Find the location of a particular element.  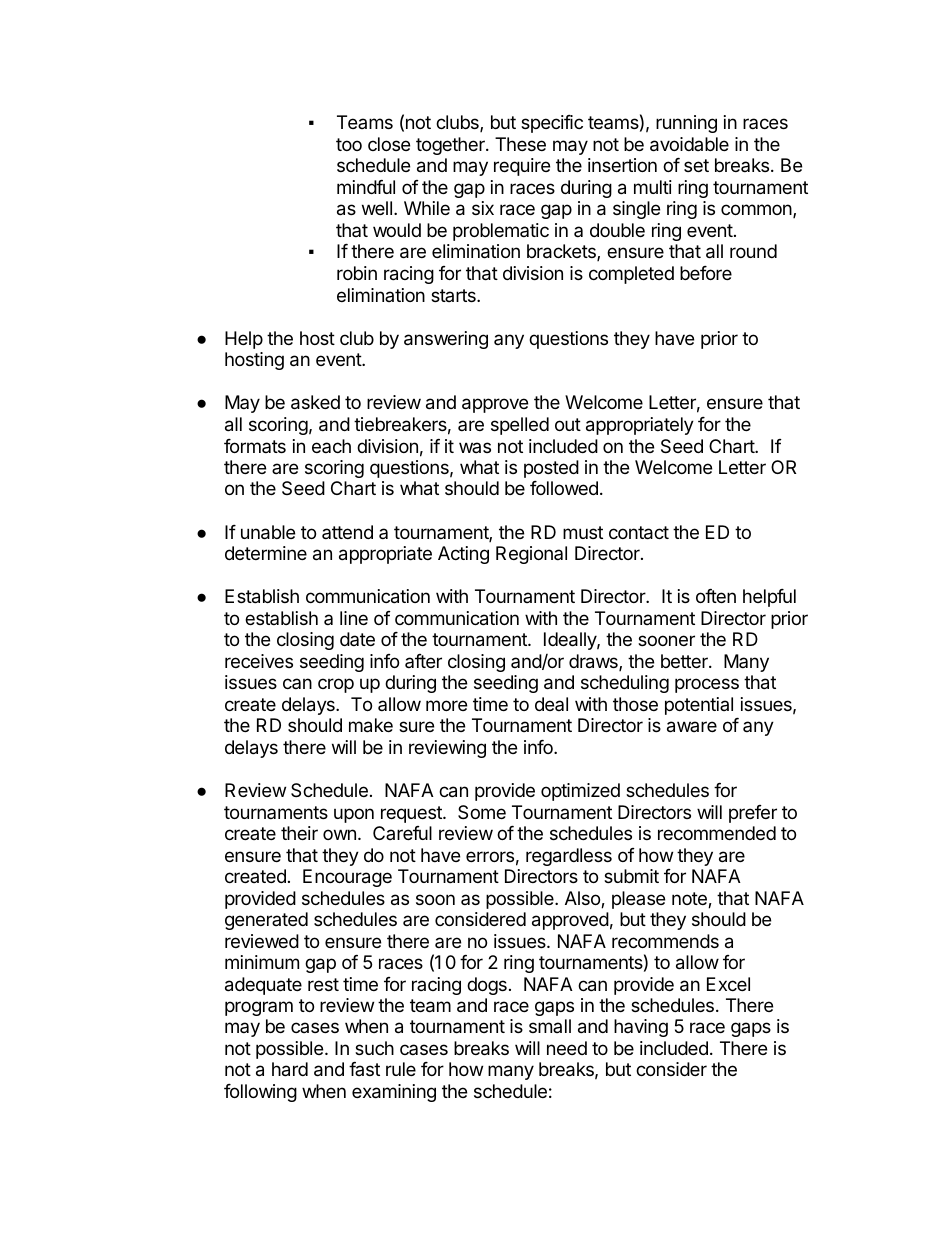

hard is located at coordinates (290, 1069).
